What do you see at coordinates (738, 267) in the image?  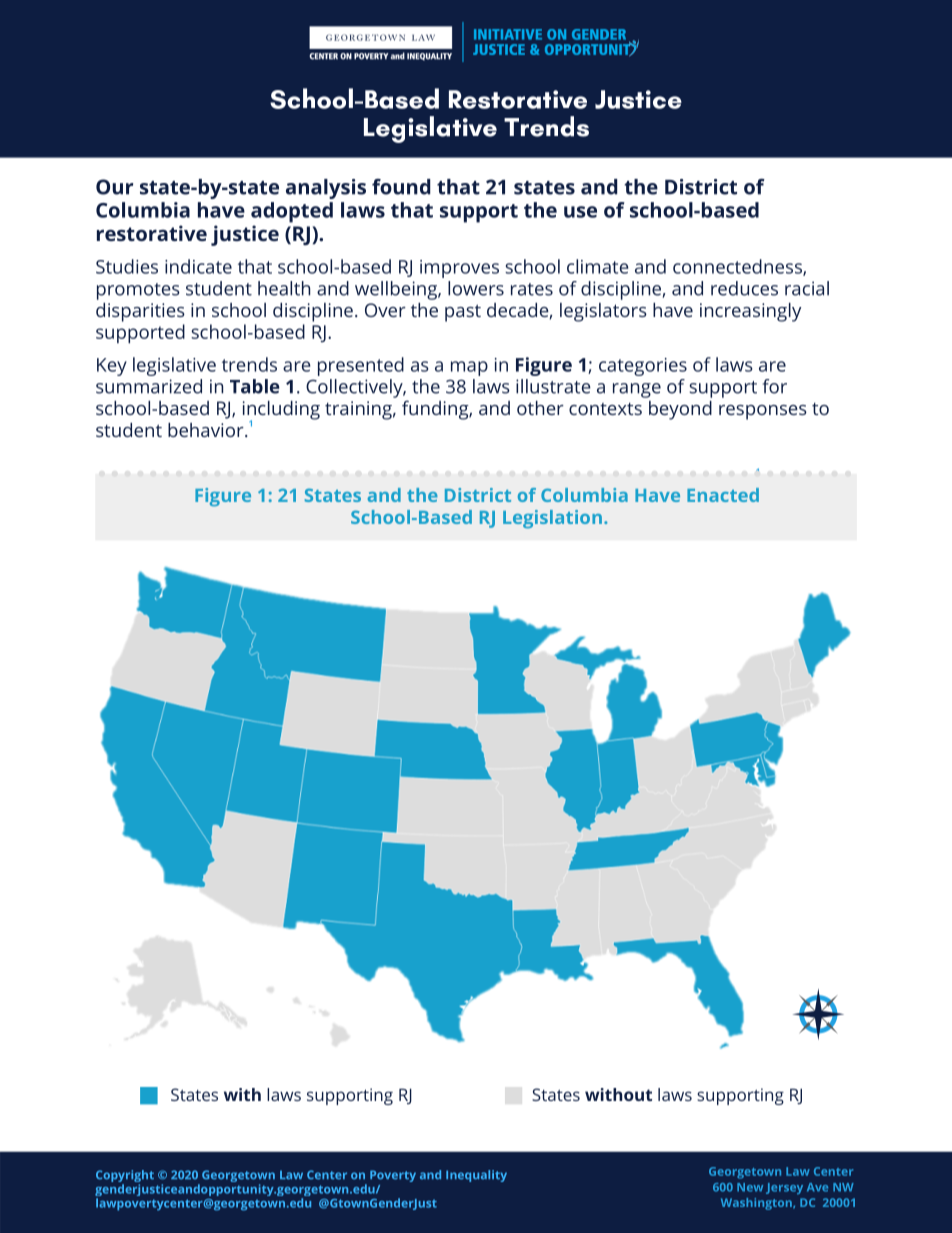 I see `connectedness` at bounding box center [738, 267].
